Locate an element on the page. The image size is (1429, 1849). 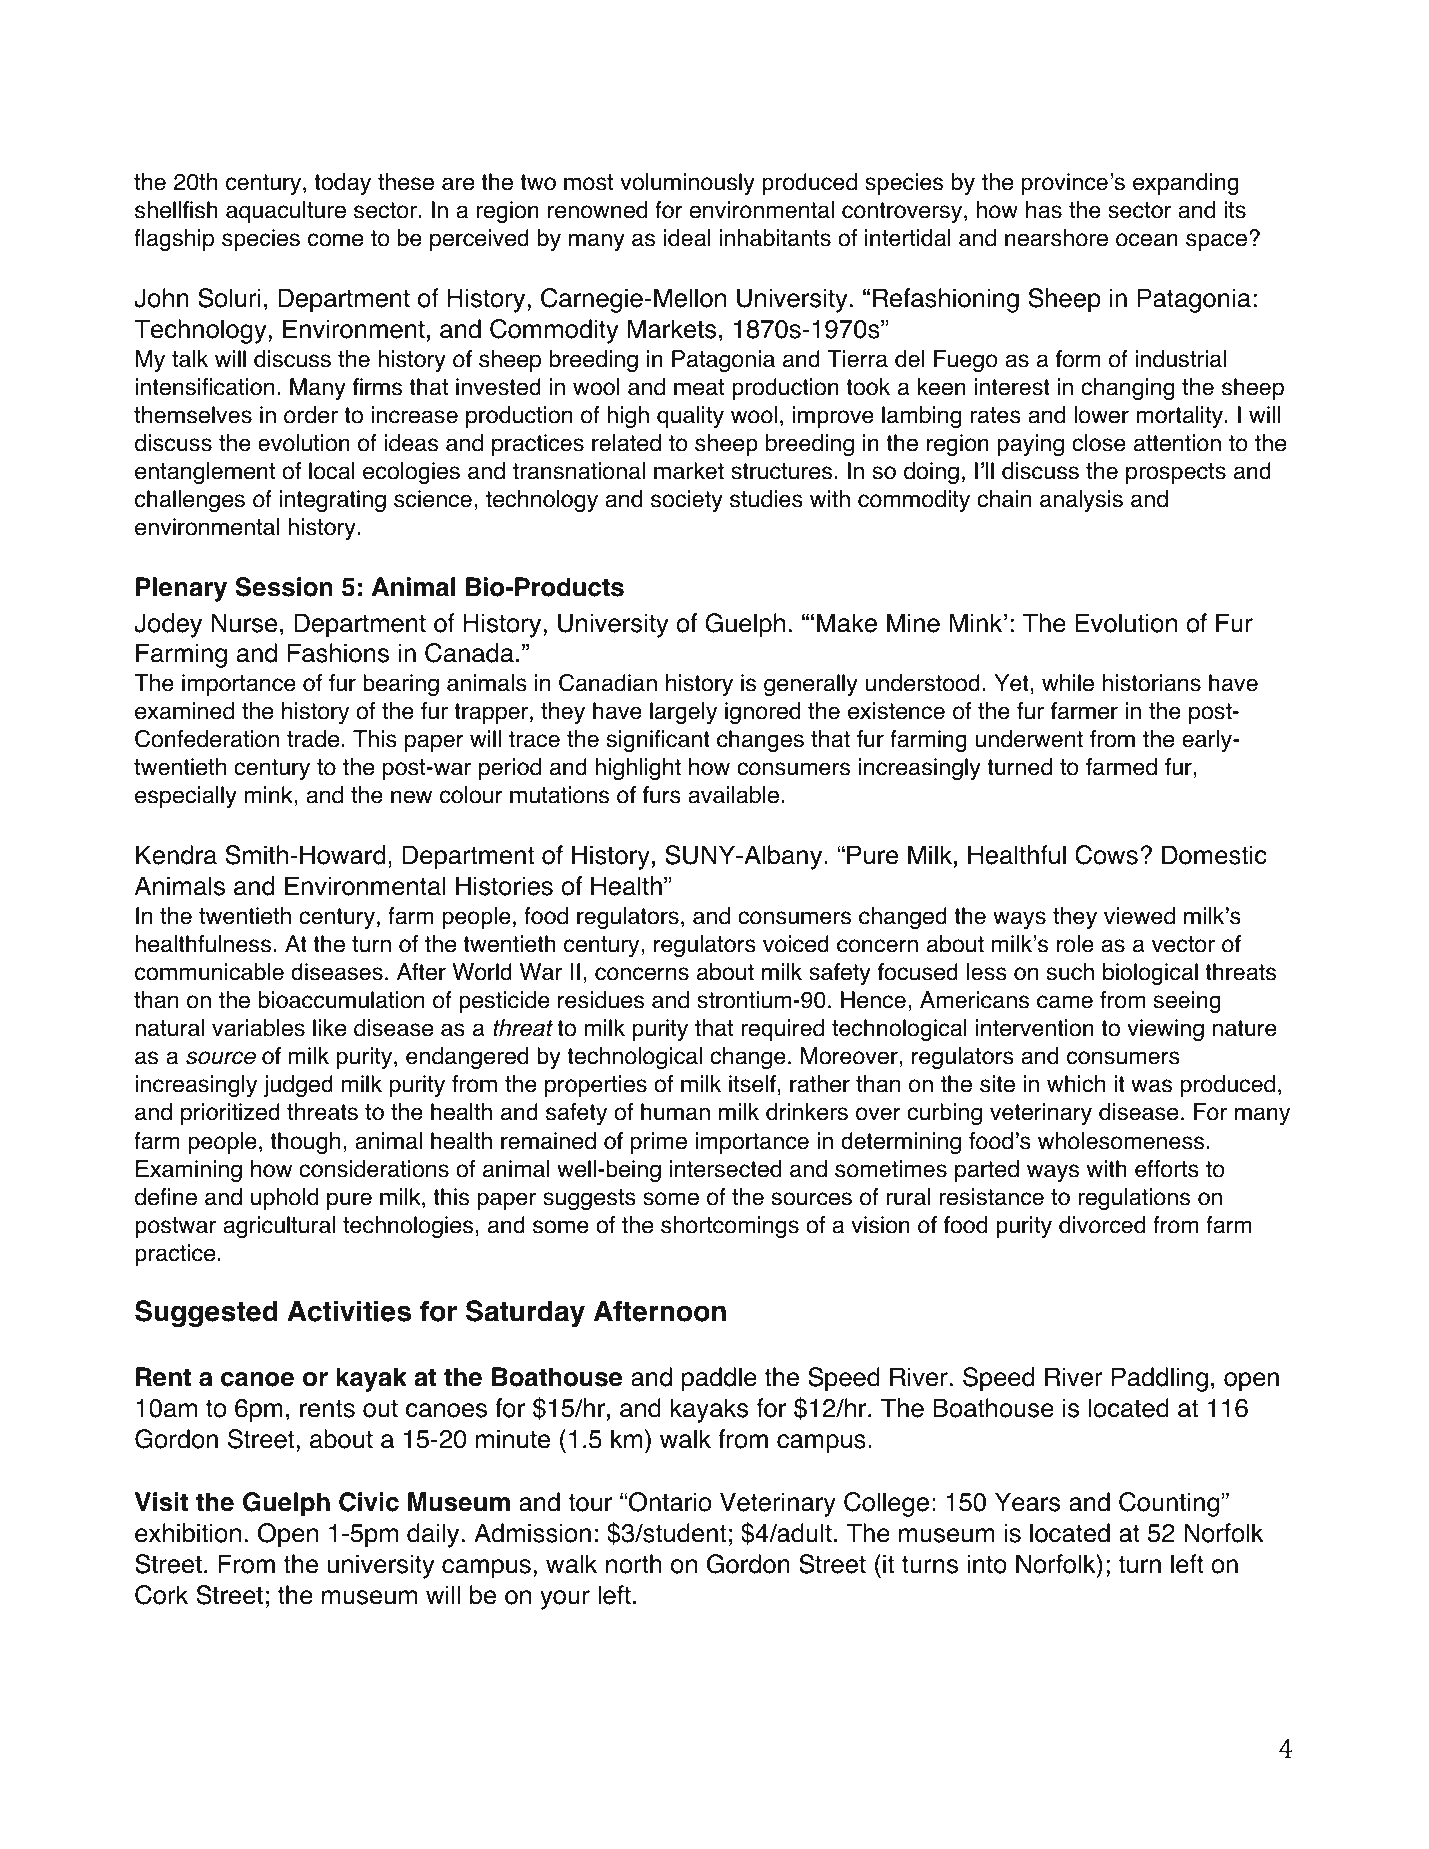
variables is located at coordinates (258, 1028).
